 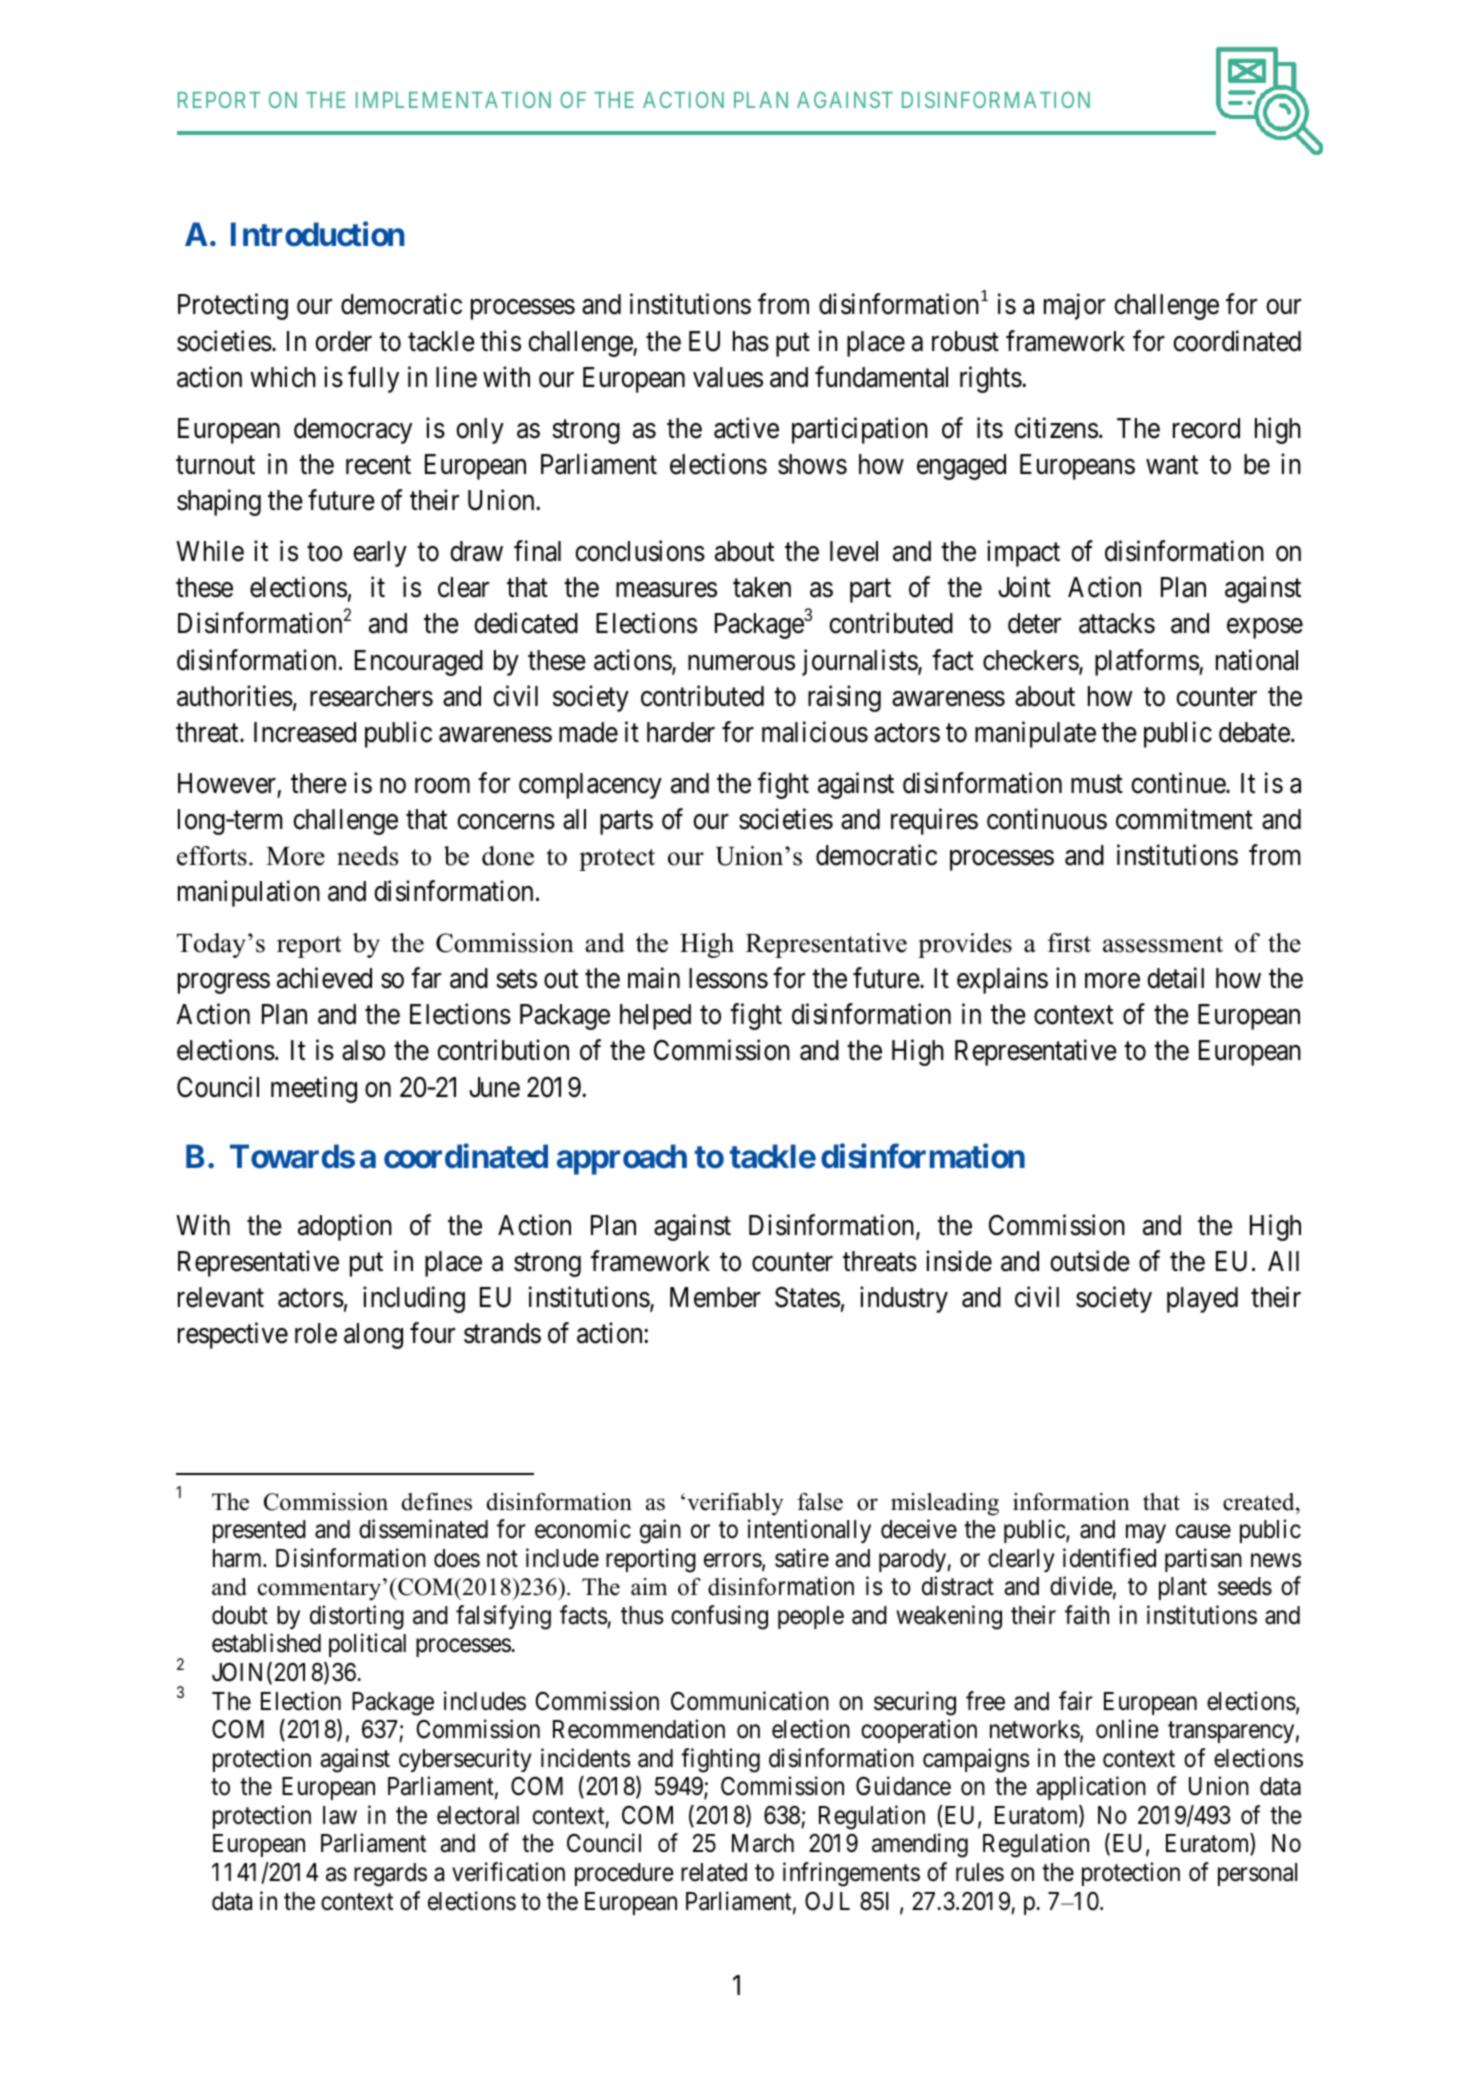 I want to click on major, so click(x=1074, y=306).
